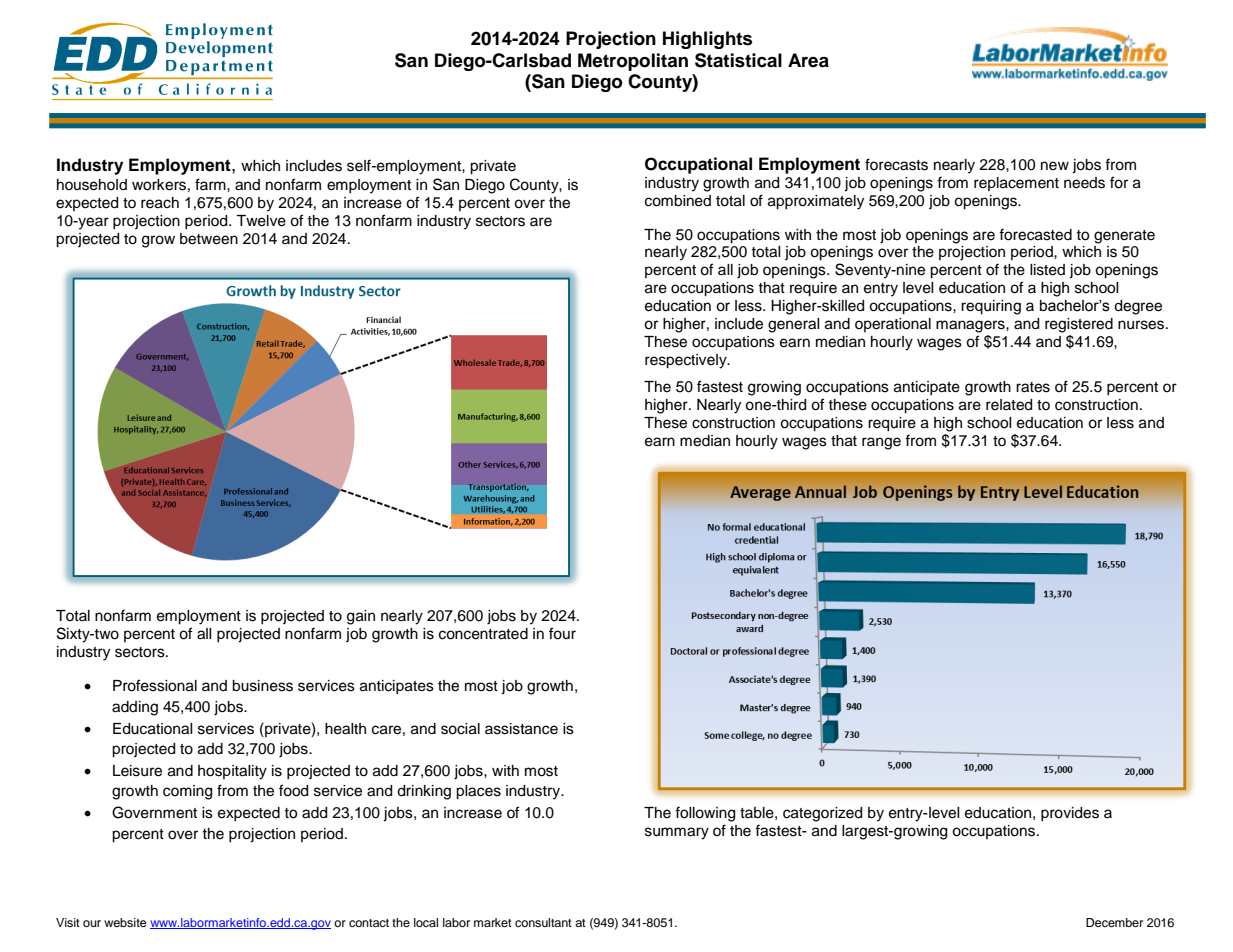 This screenshot has height=952, width=1233. I want to click on household, so click(92, 185).
